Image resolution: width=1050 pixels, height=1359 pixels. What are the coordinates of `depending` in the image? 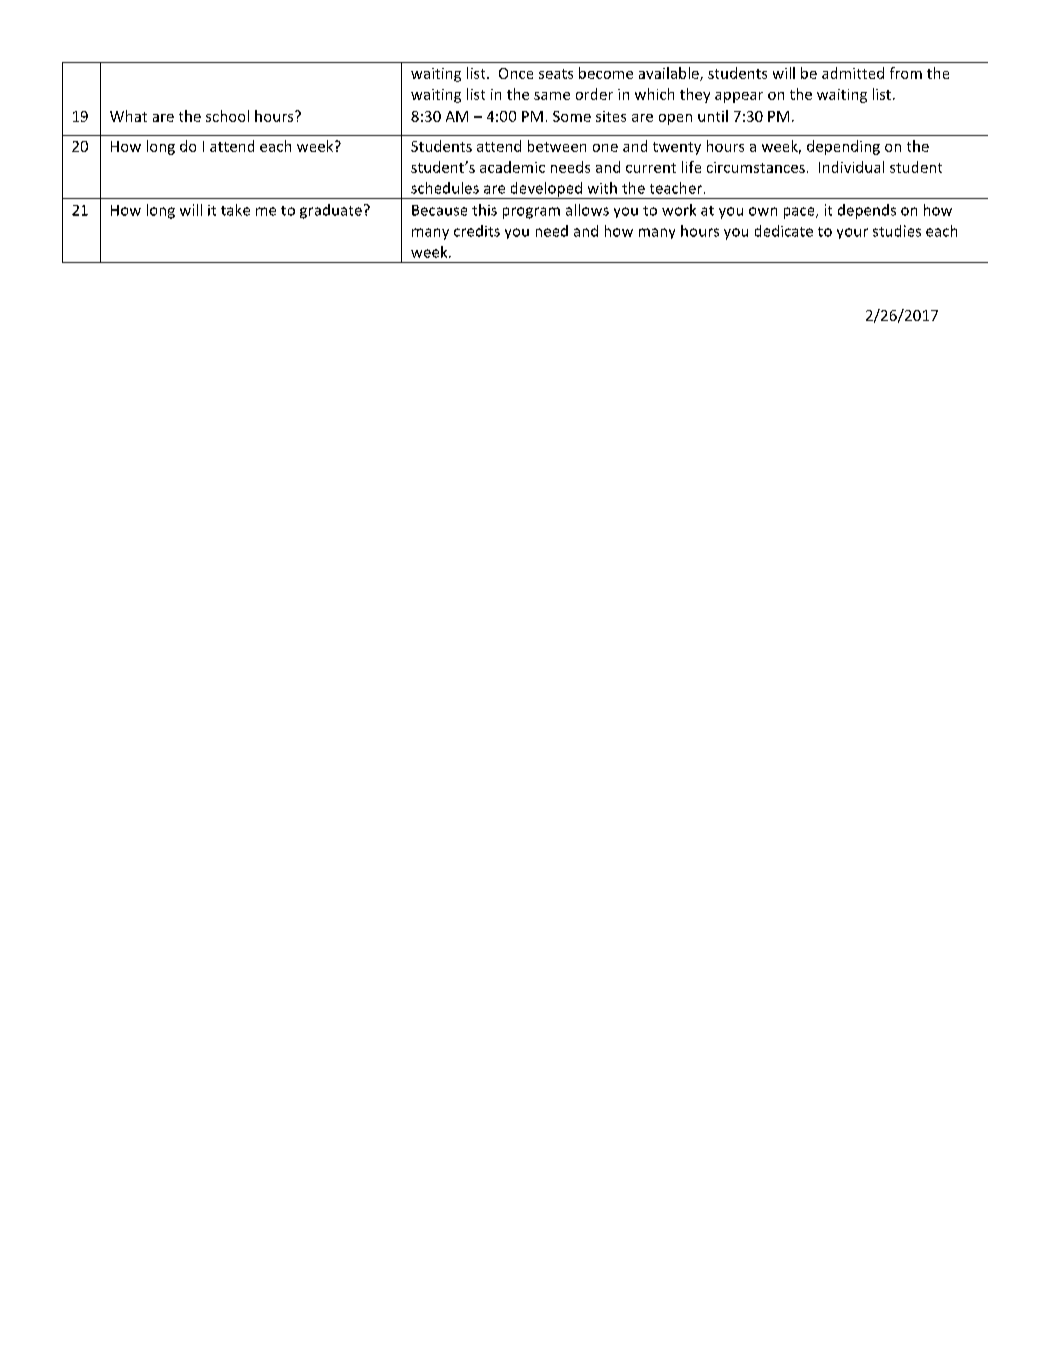 It's located at (843, 147).
